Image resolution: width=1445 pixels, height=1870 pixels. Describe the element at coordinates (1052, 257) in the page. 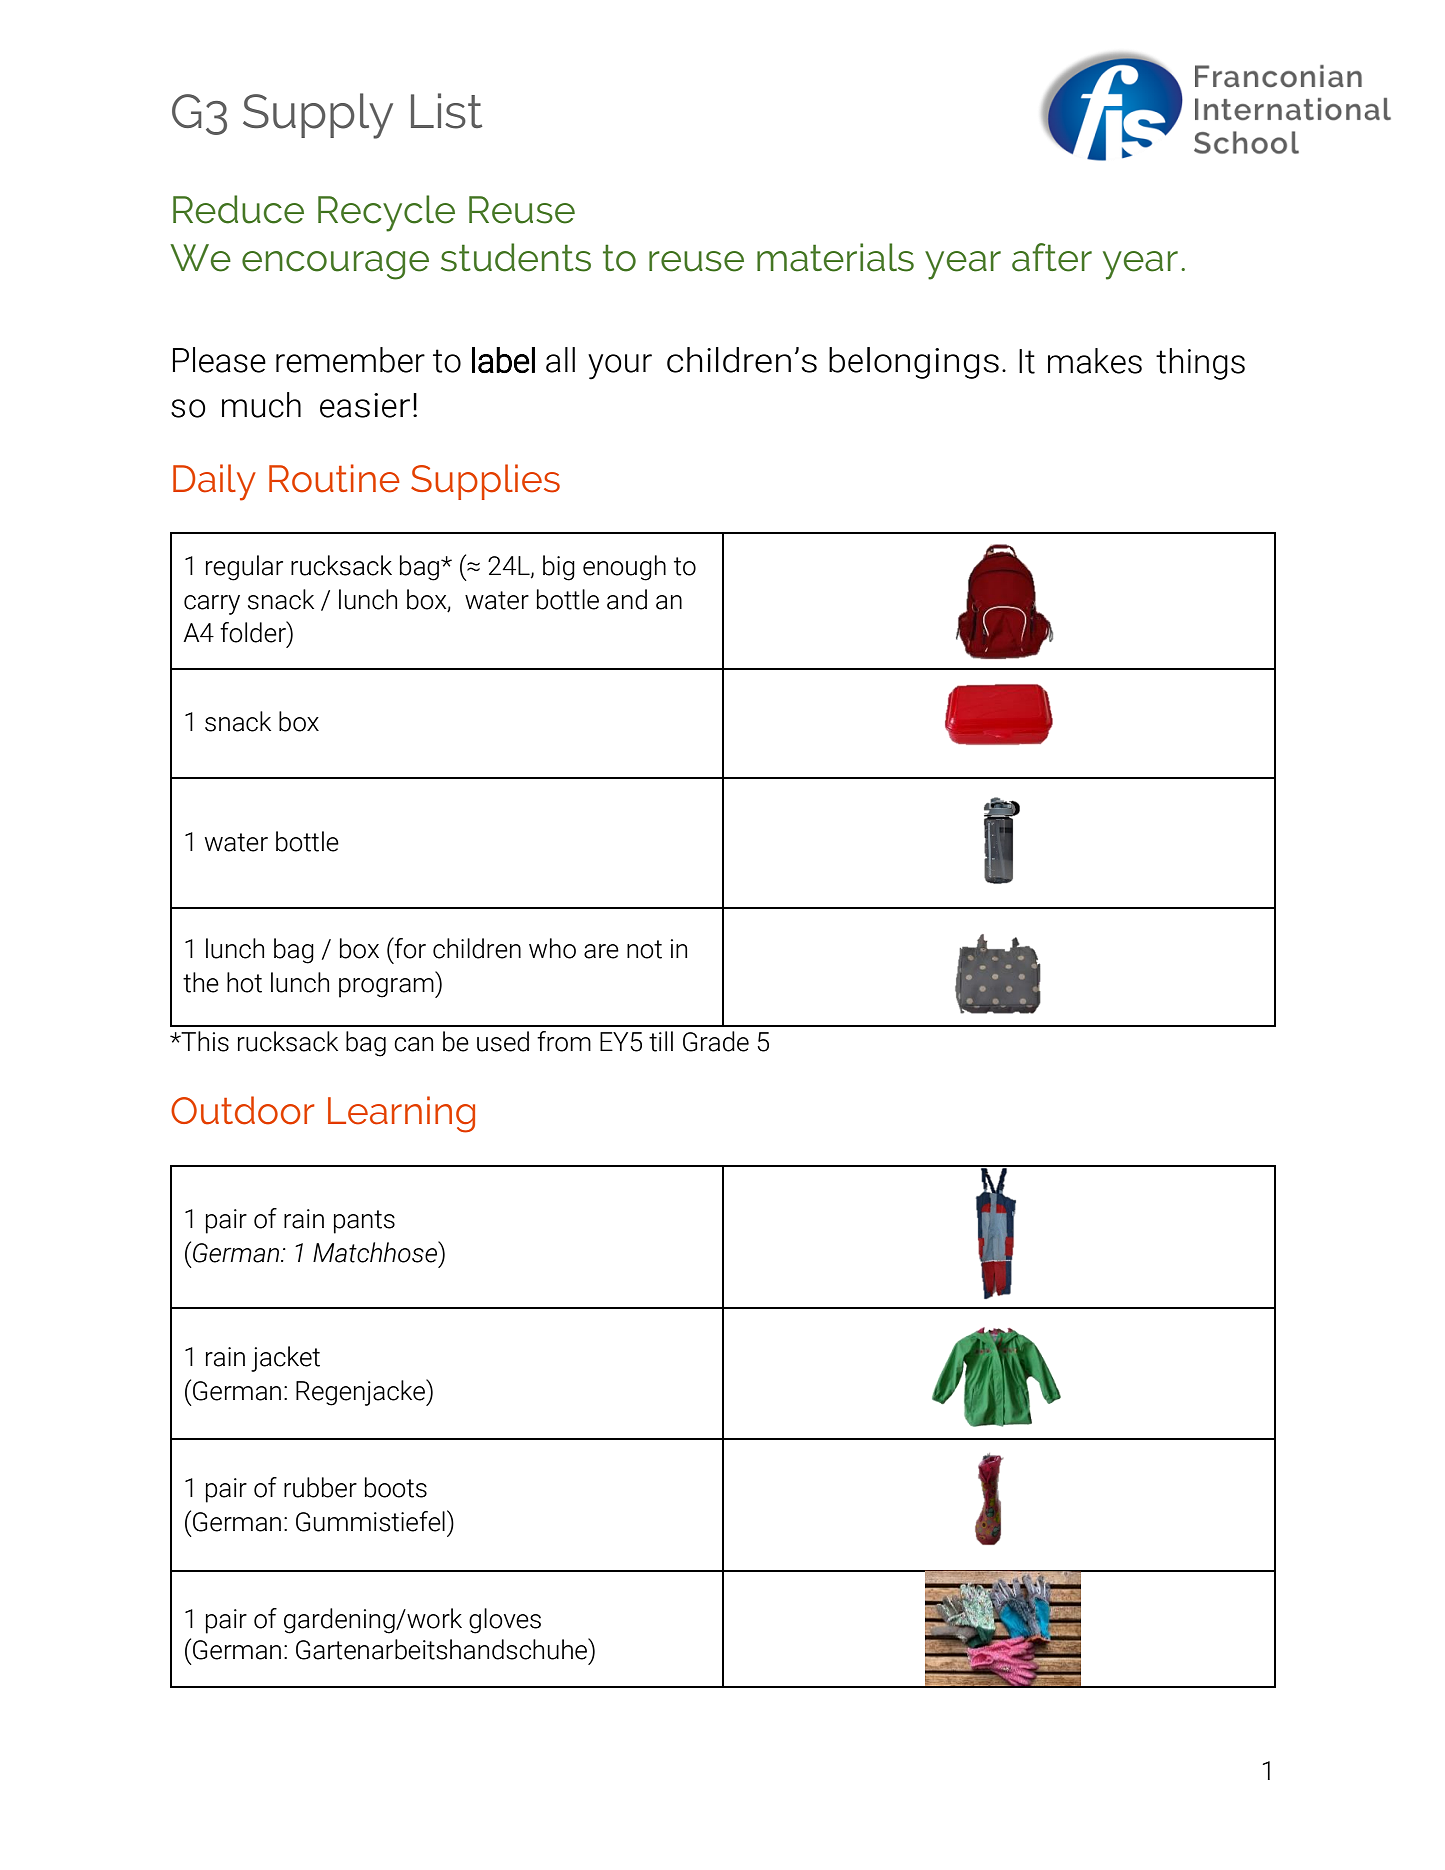

I see `after` at that location.
